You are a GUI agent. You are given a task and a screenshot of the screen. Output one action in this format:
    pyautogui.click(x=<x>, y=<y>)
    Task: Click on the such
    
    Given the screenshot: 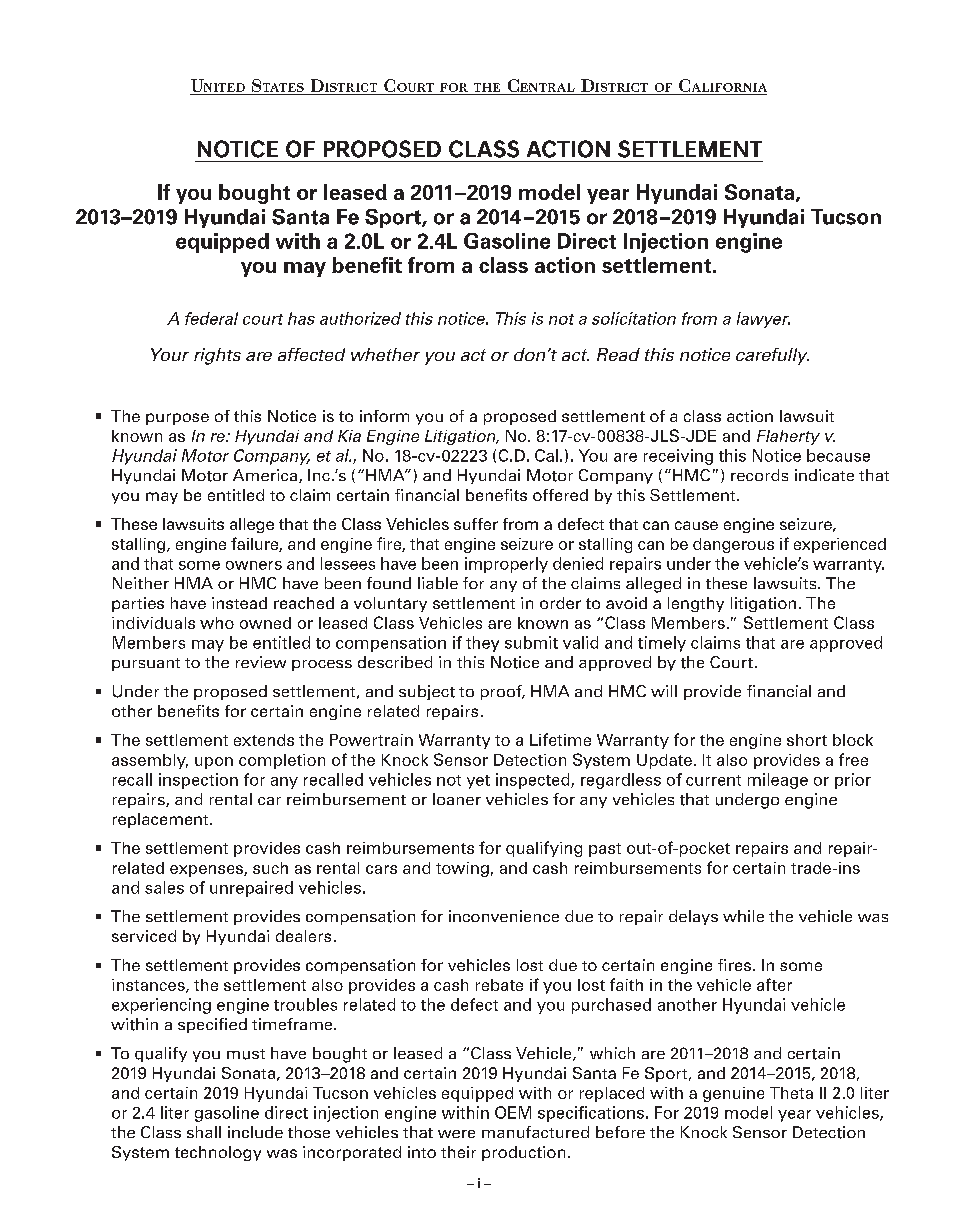 What is the action you would take?
    pyautogui.click(x=270, y=868)
